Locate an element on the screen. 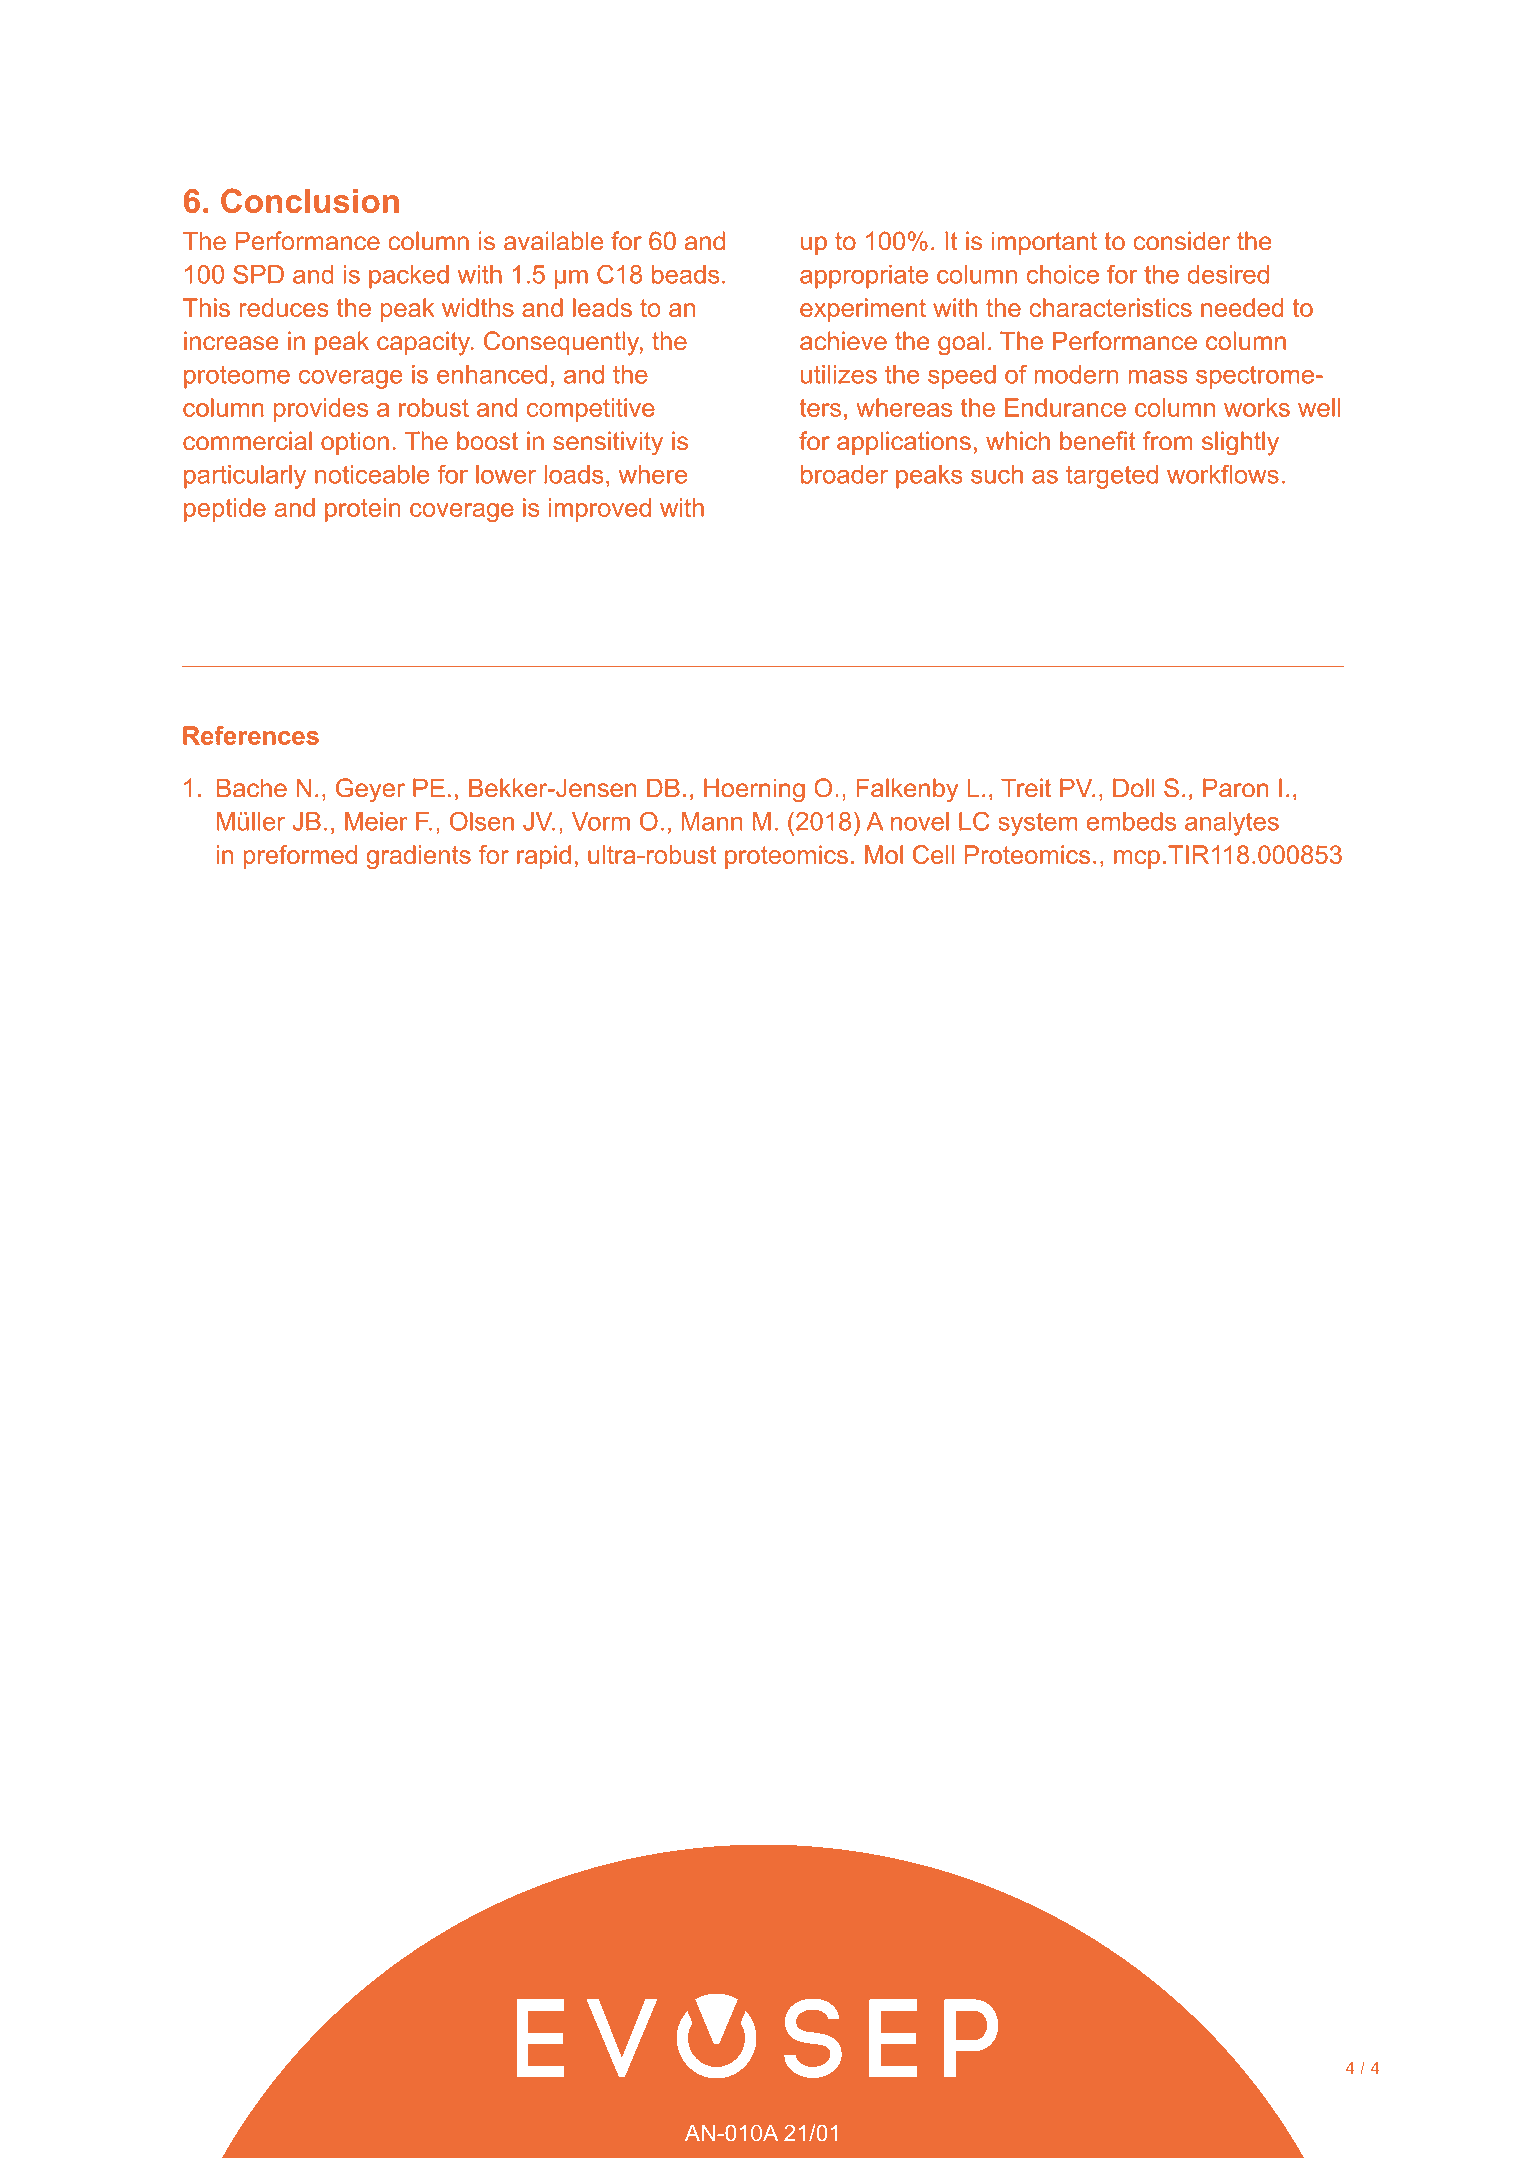  Mann is located at coordinates (712, 821).
